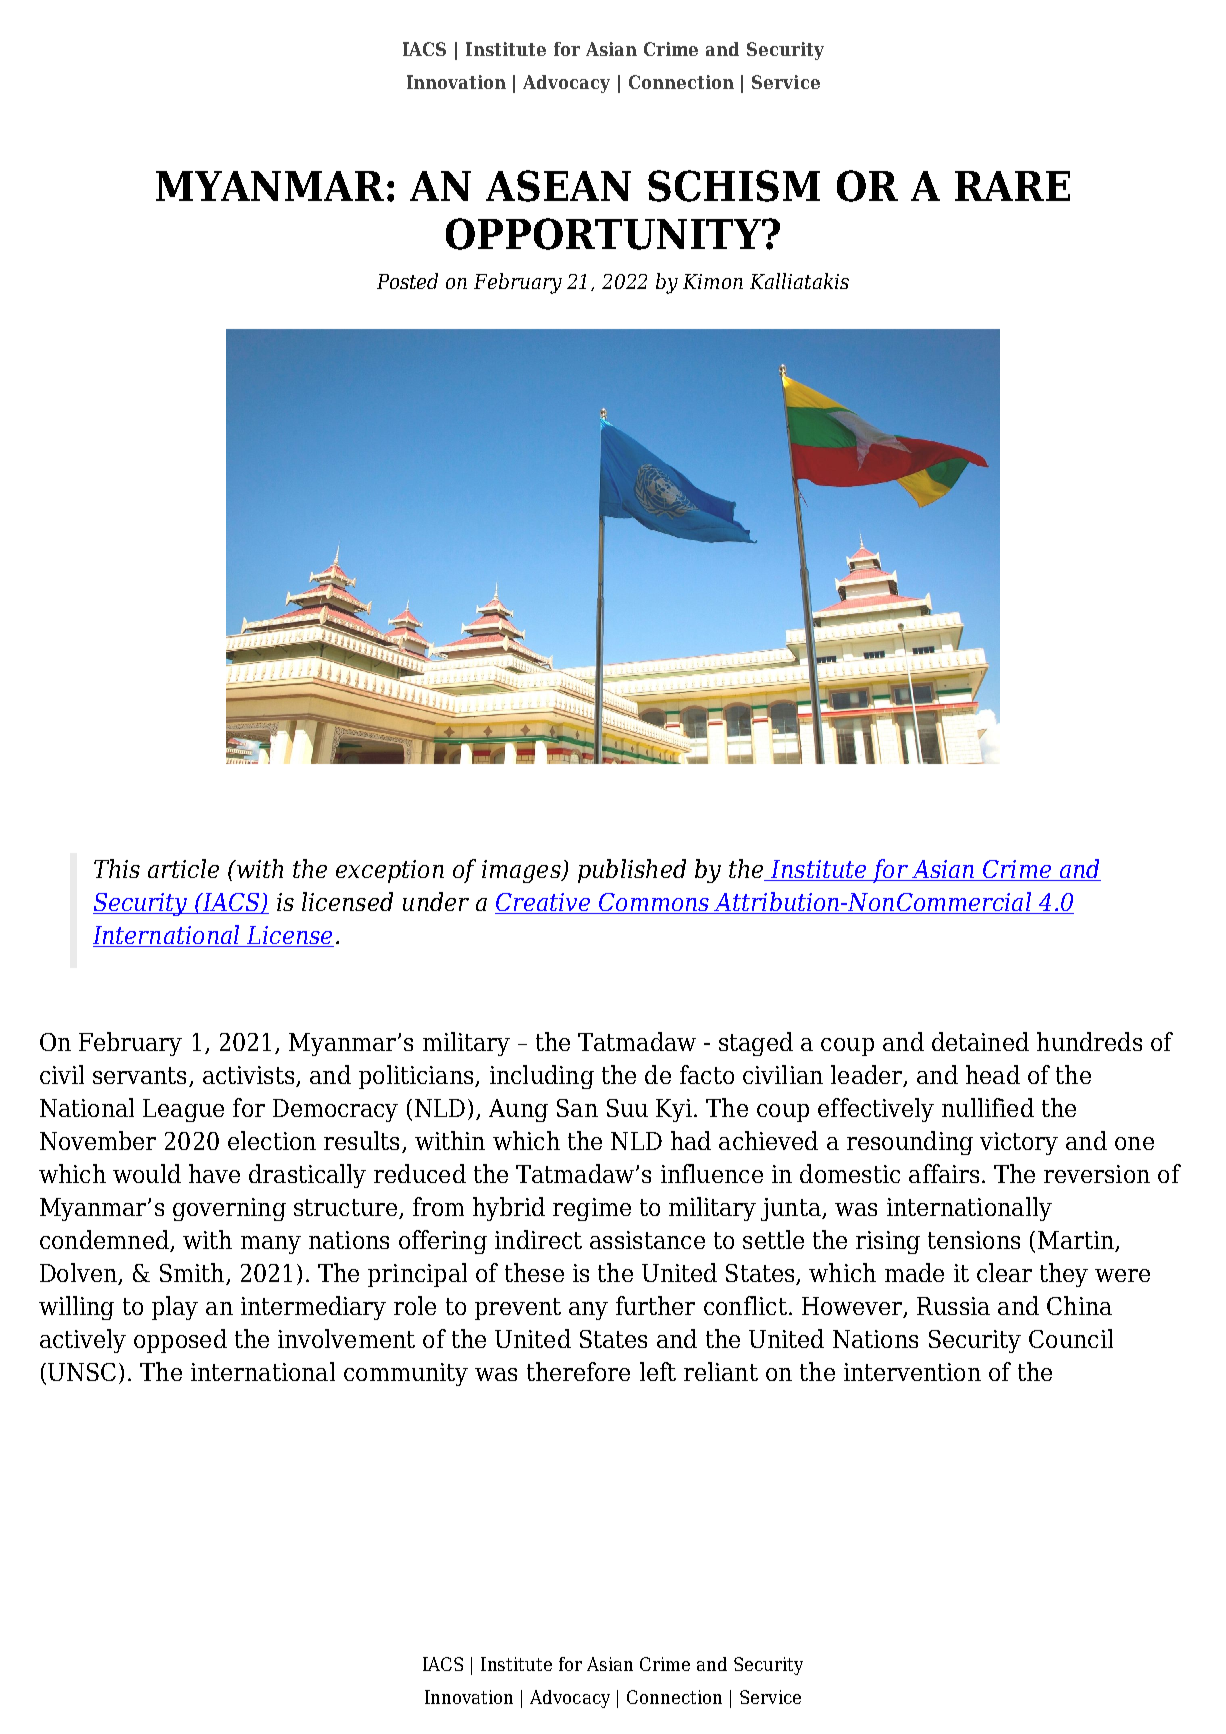 This screenshot has width=1226, height=1734. What do you see at coordinates (248, 1075) in the screenshot?
I see `activists` at bounding box center [248, 1075].
